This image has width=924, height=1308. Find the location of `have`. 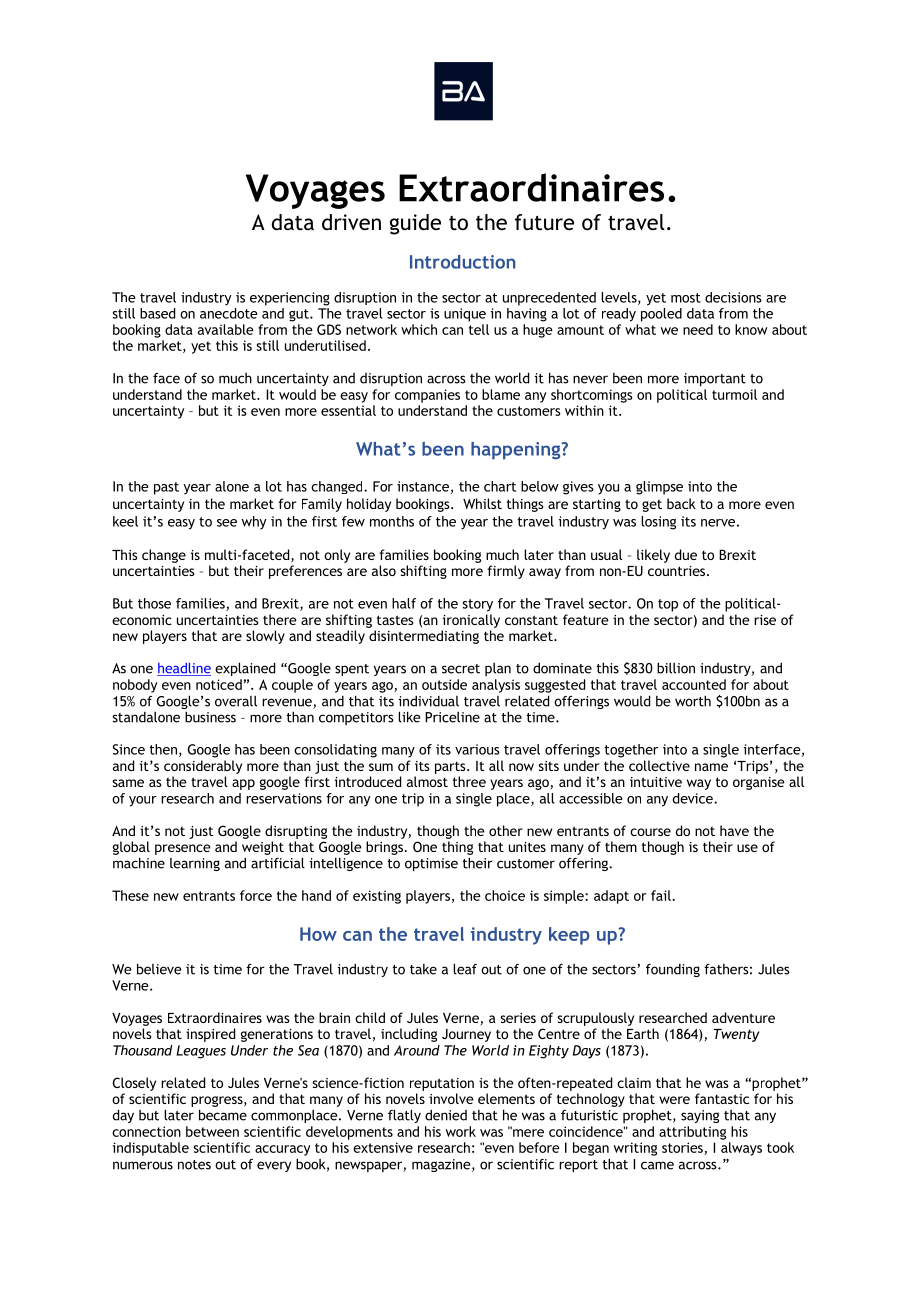

have is located at coordinates (734, 830).
